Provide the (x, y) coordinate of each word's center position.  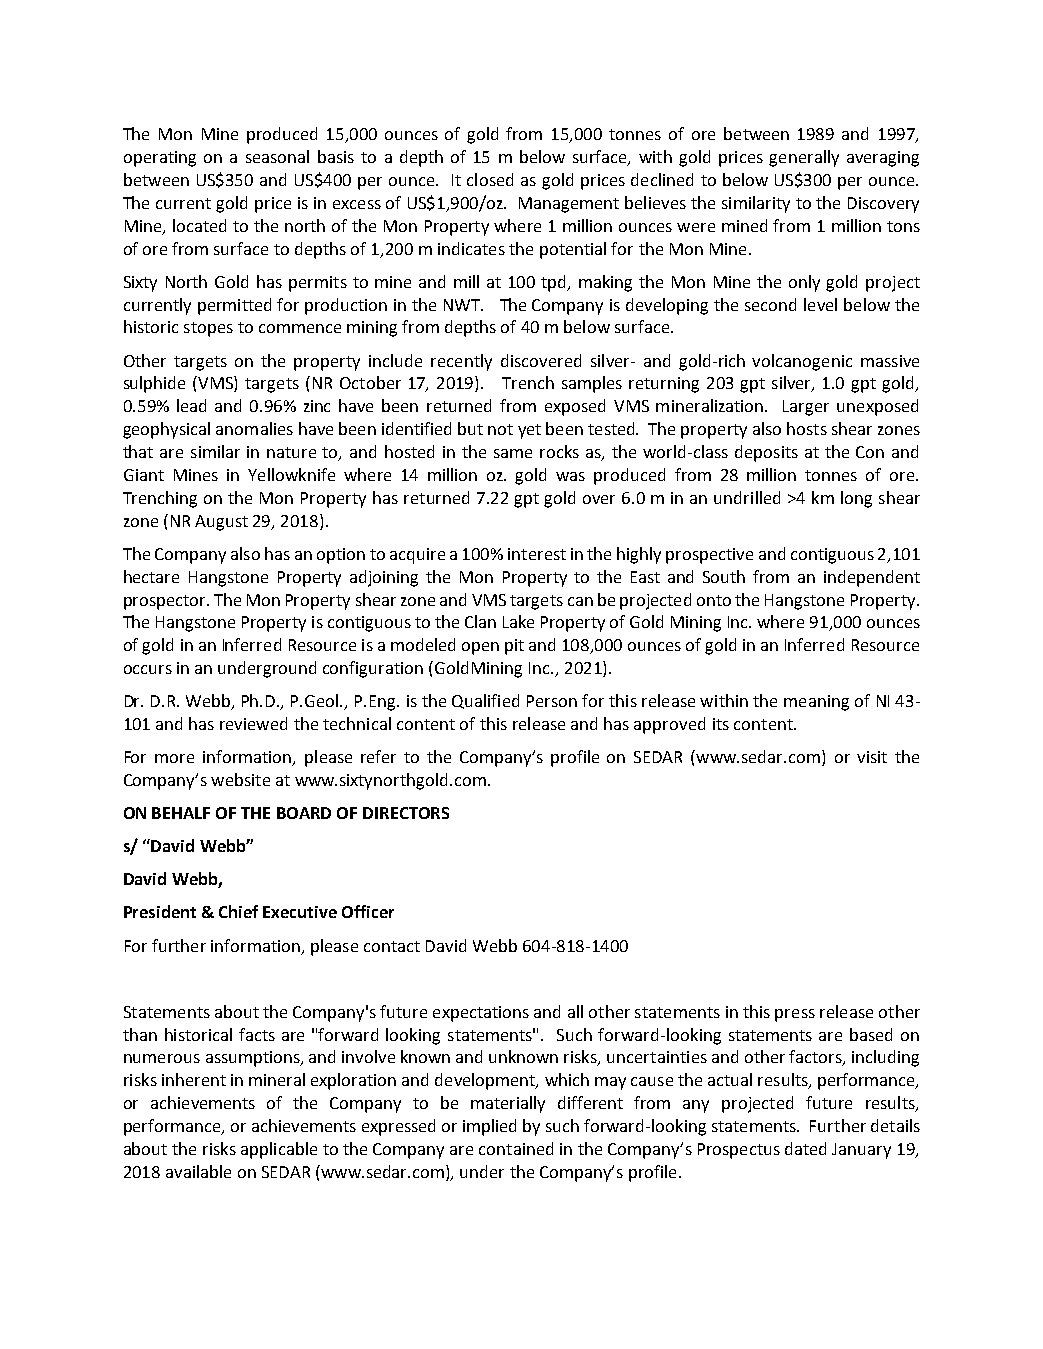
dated (805, 1148)
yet (529, 431)
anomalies (254, 428)
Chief (238, 911)
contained (516, 1148)
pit (514, 647)
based (871, 1034)
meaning (816, 703)
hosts (807, 428)
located (199, 225)
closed (490, 179)
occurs (148, 669)
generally (804, 158)
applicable (279, 1150)
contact (392, 946)
